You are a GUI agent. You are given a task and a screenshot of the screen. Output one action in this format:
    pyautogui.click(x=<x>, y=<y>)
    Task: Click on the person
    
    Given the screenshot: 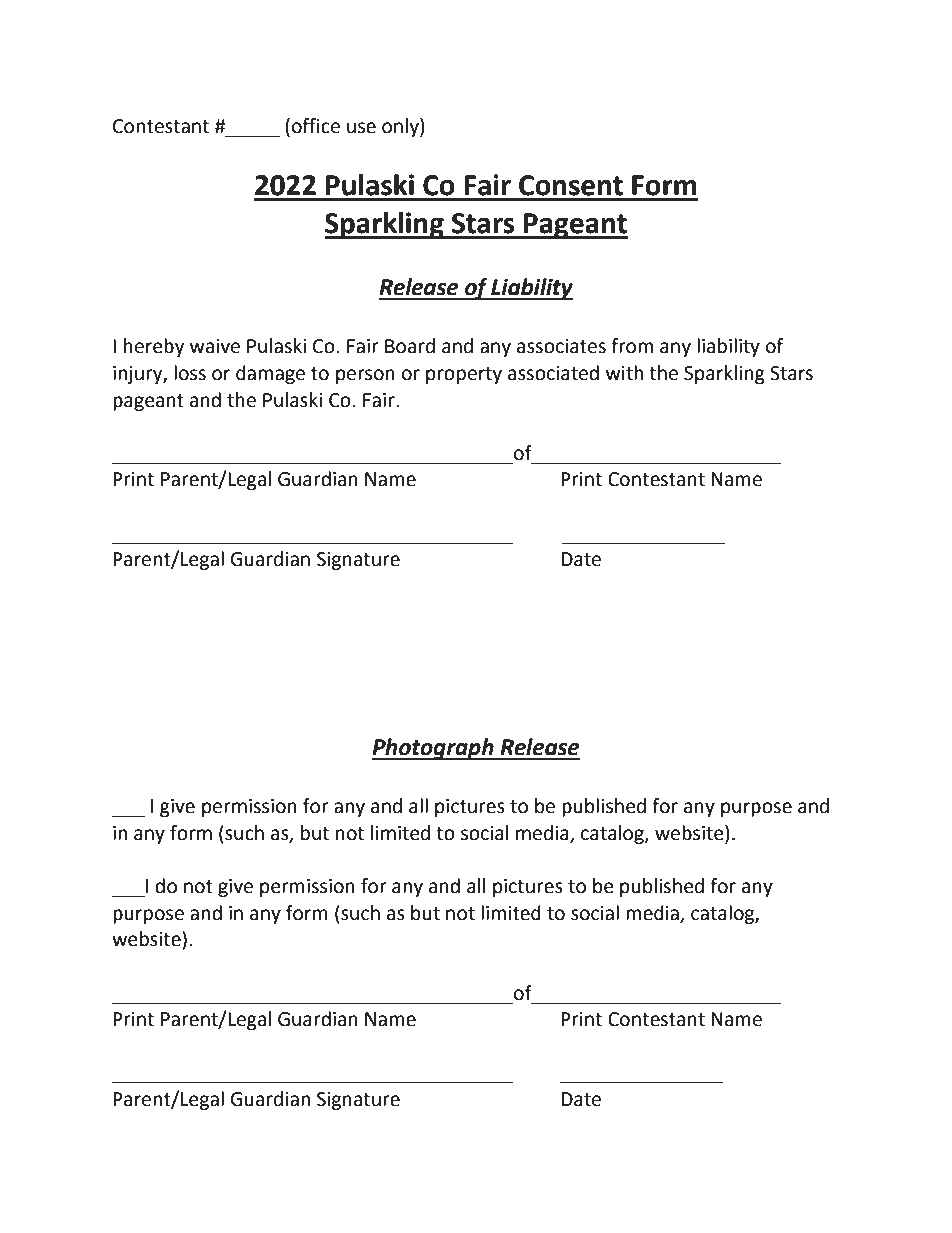 What is the action you would take?
    pyautogui.click(x=365, y=376)
